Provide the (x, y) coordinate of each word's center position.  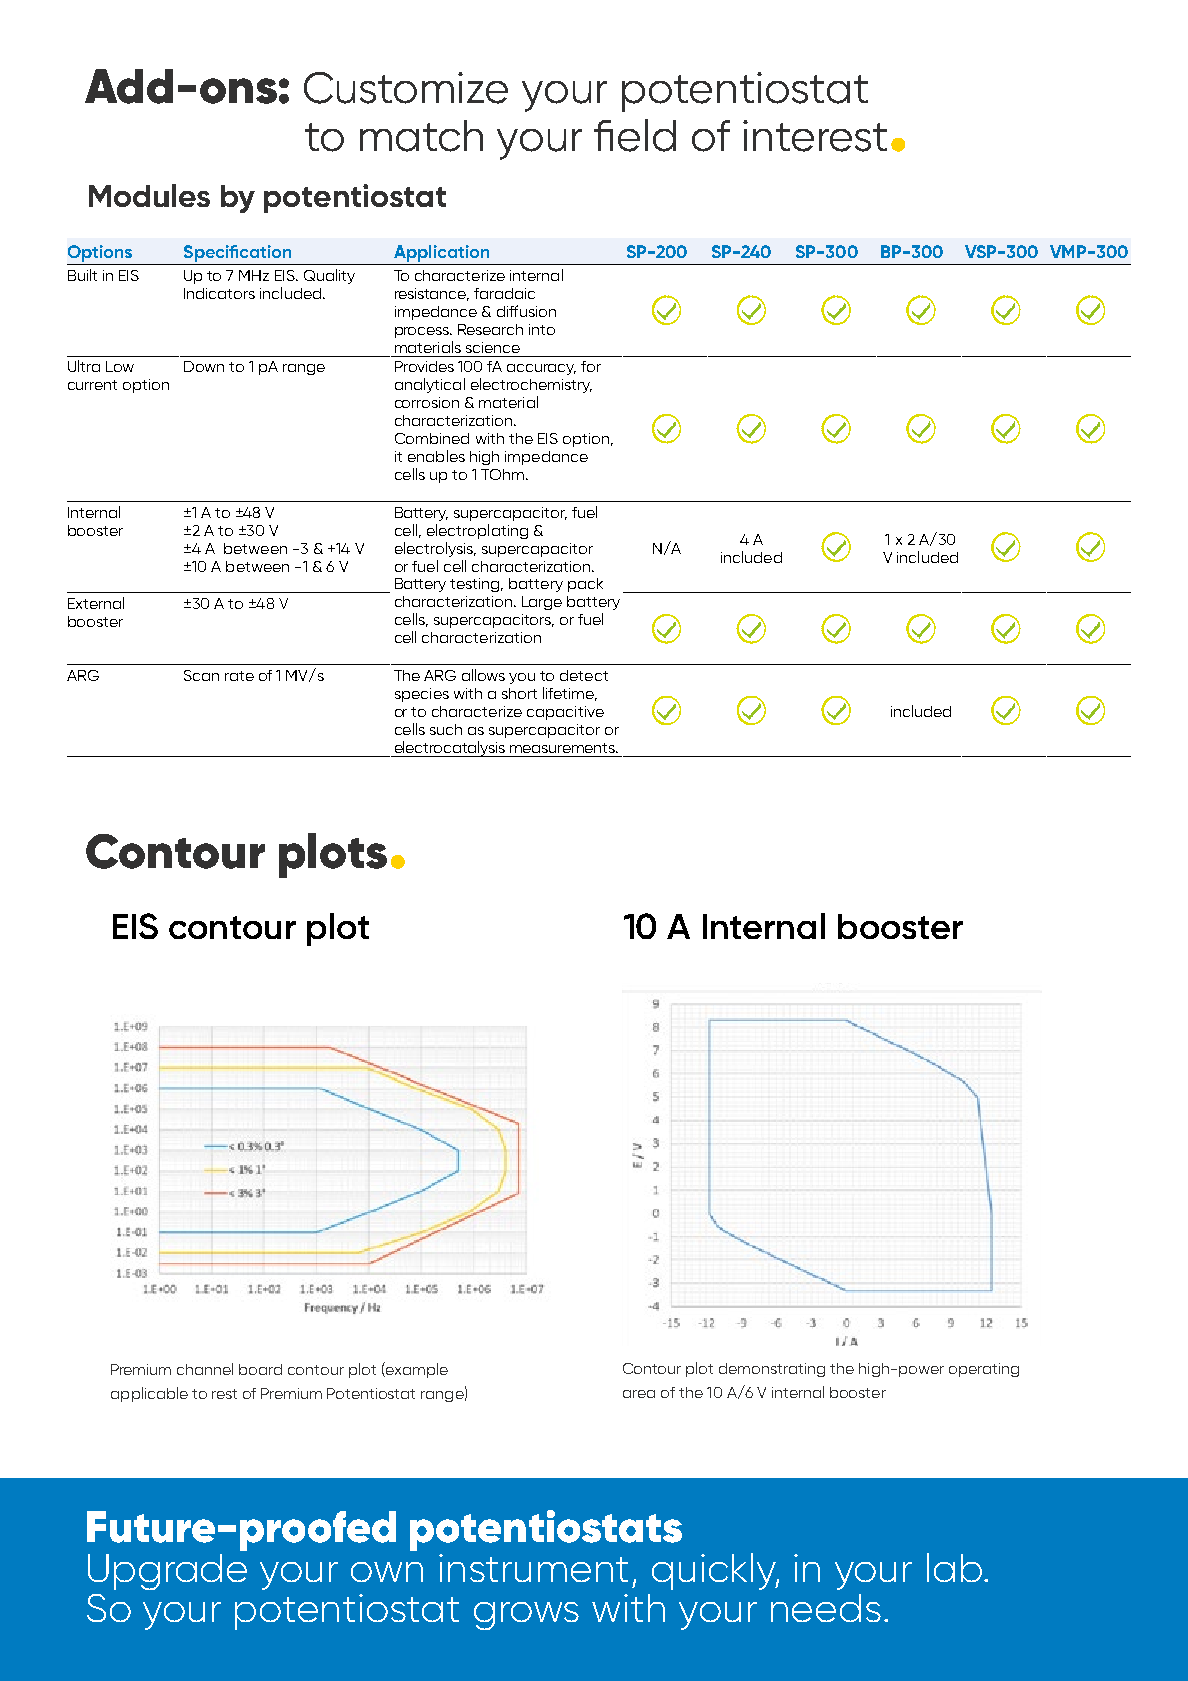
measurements (563, 748)
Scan (201, 675)
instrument (533, 1568)
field (635, 135)
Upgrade (167, 1572)
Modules (149, 195)
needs (826, 1608)
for (591, 366)
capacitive (565, 713)
